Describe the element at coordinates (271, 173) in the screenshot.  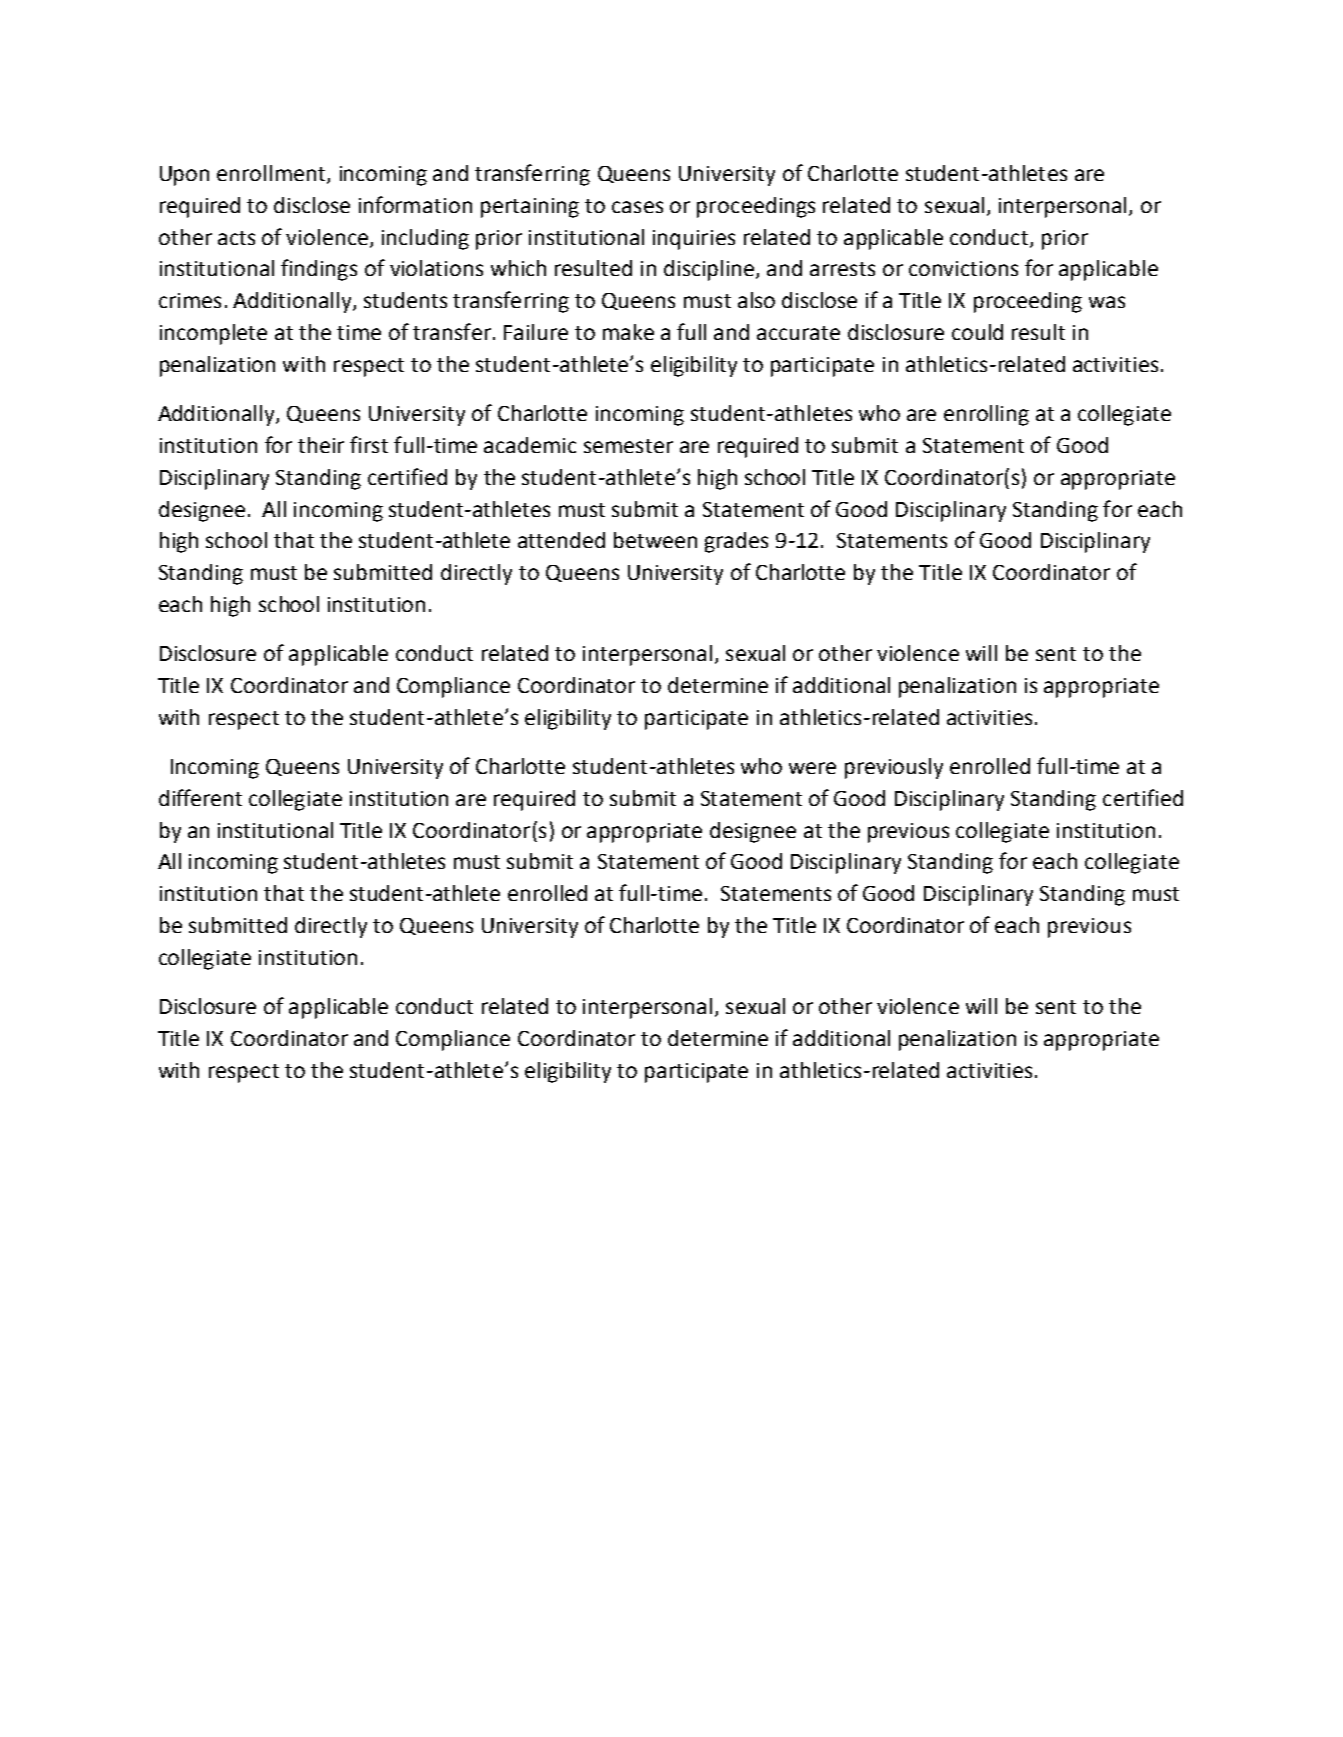
I see `enrollment` at that location.
